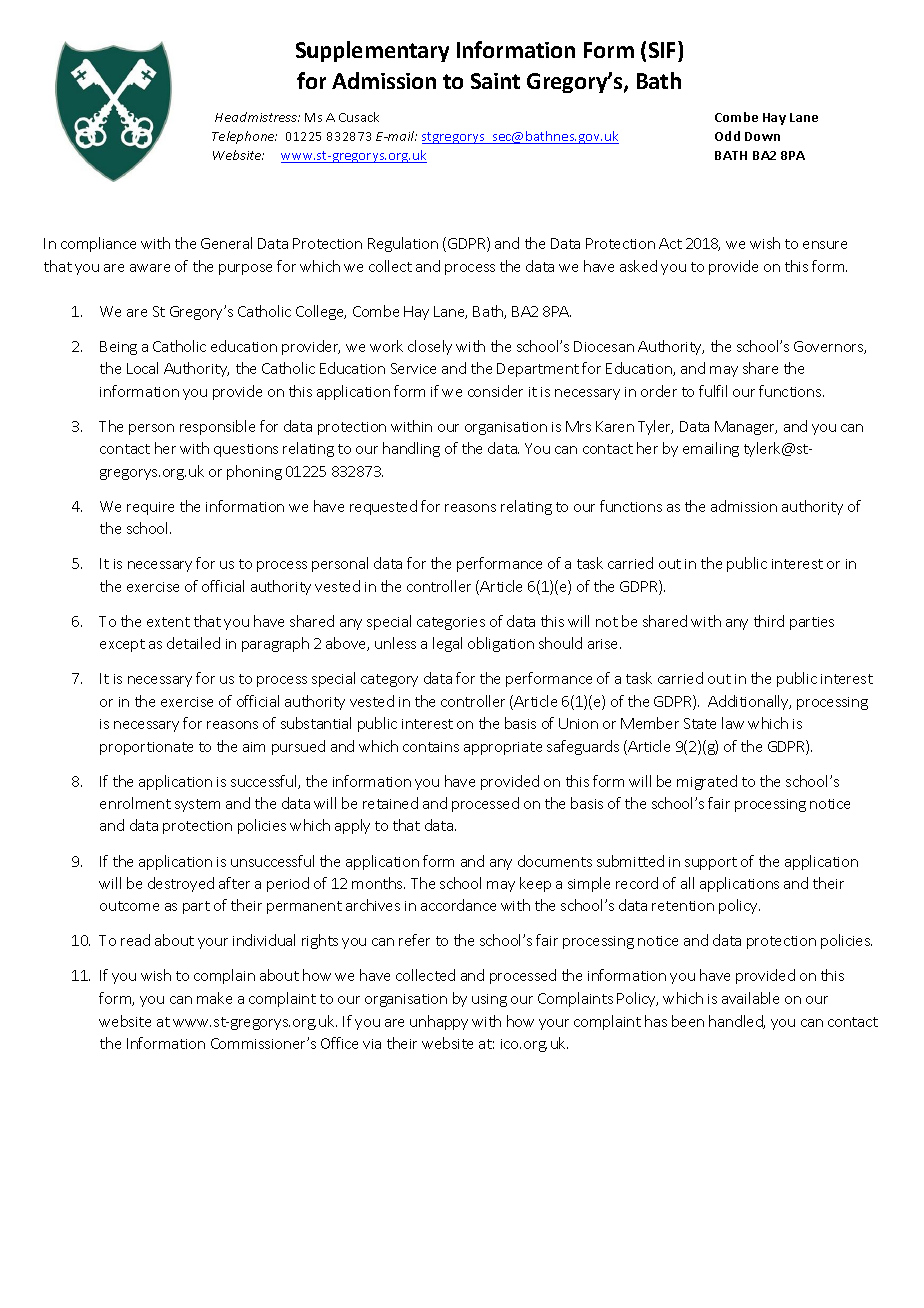 The height and width of the document is (1308, 924). What do you see at coordinates (214, 998) in the document?
I see `make` at bounding box center [214, 998].
